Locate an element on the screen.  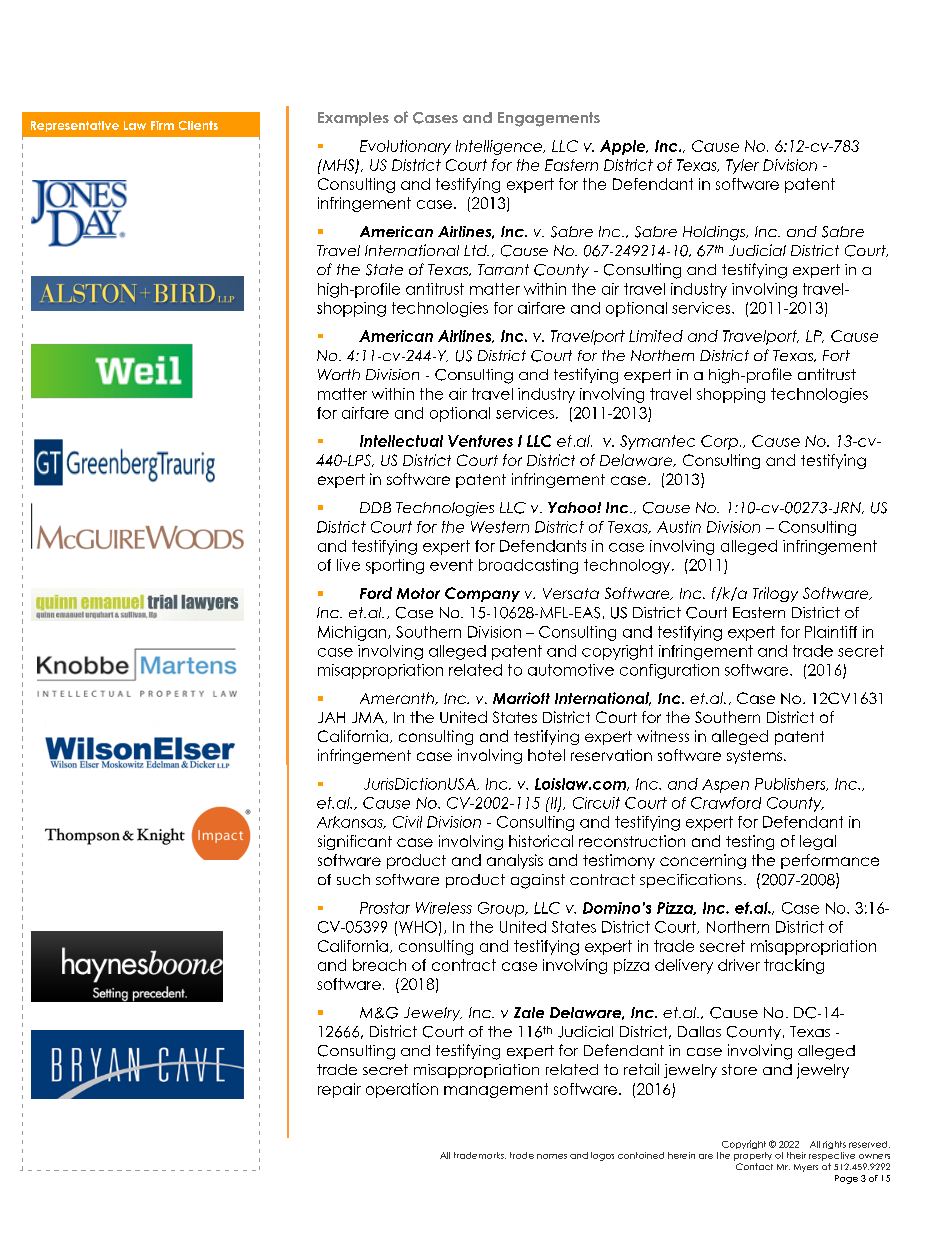
Tyler is located at coordinates (742, 166).
